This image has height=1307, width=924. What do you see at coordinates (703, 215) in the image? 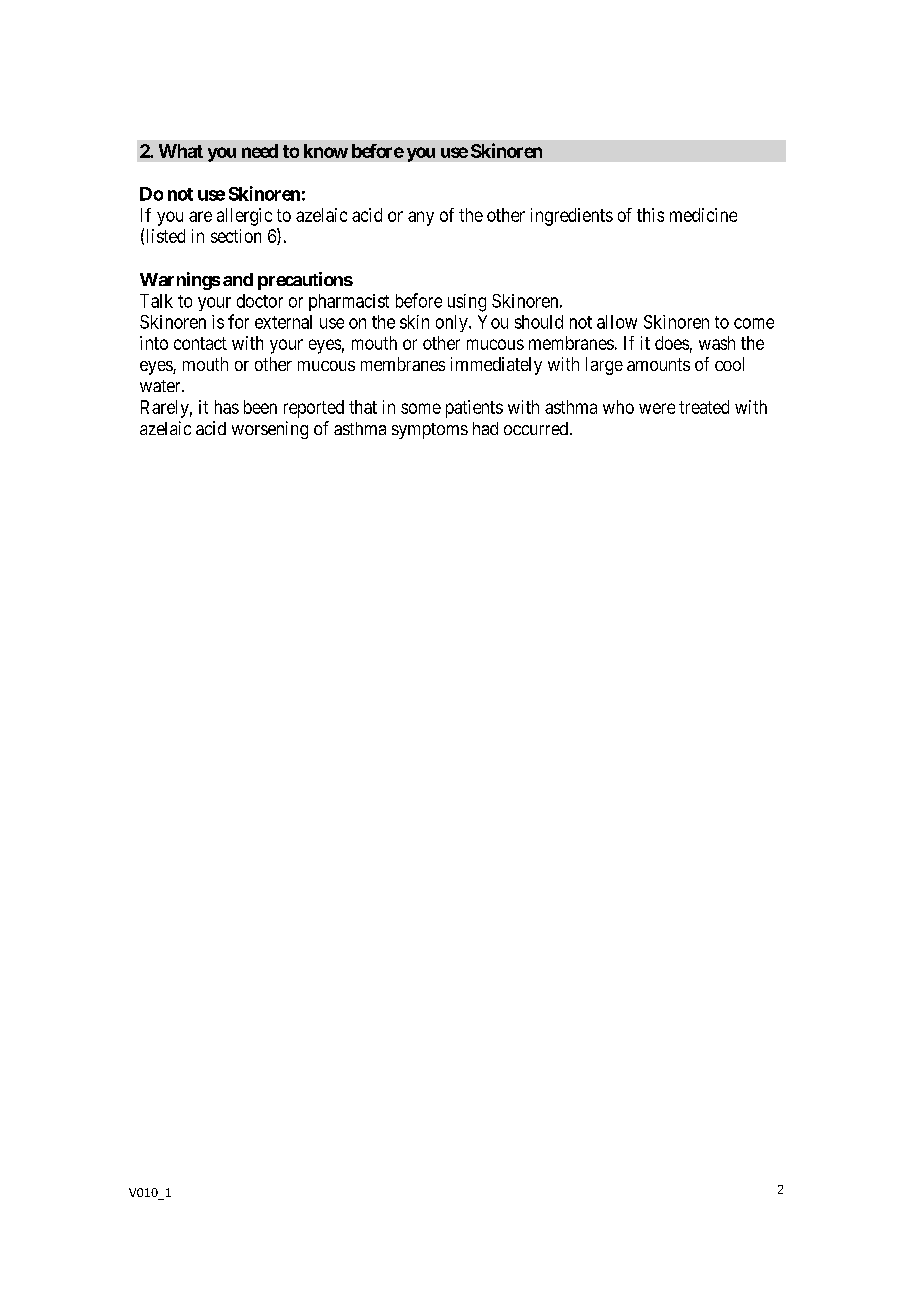
I see `medicine` at bounding box center [703, 215].
